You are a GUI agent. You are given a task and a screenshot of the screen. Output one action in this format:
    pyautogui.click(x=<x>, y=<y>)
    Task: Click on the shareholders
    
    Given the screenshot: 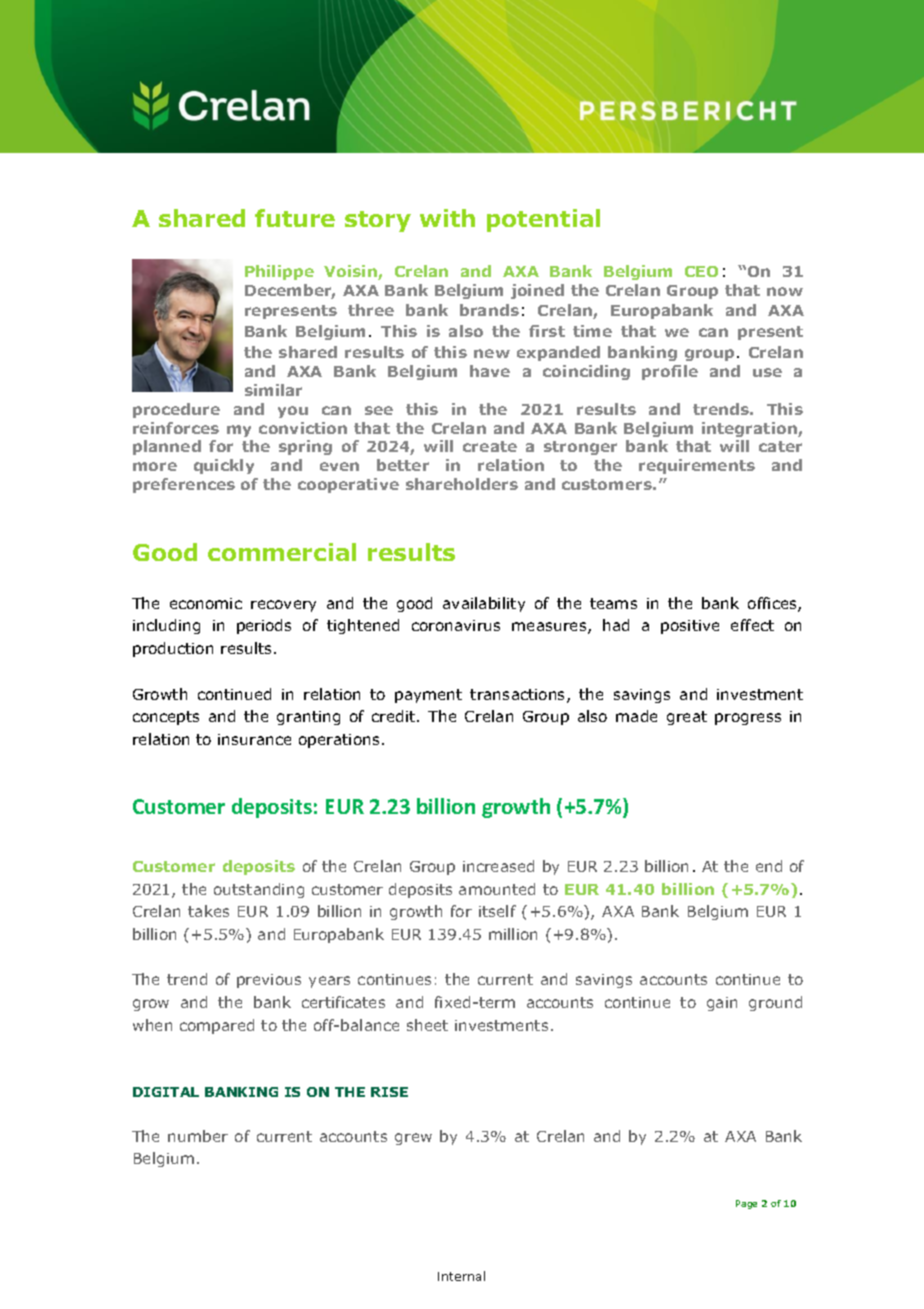 What is the action you would take?
    pyautogui.click(x=462, y=484)
